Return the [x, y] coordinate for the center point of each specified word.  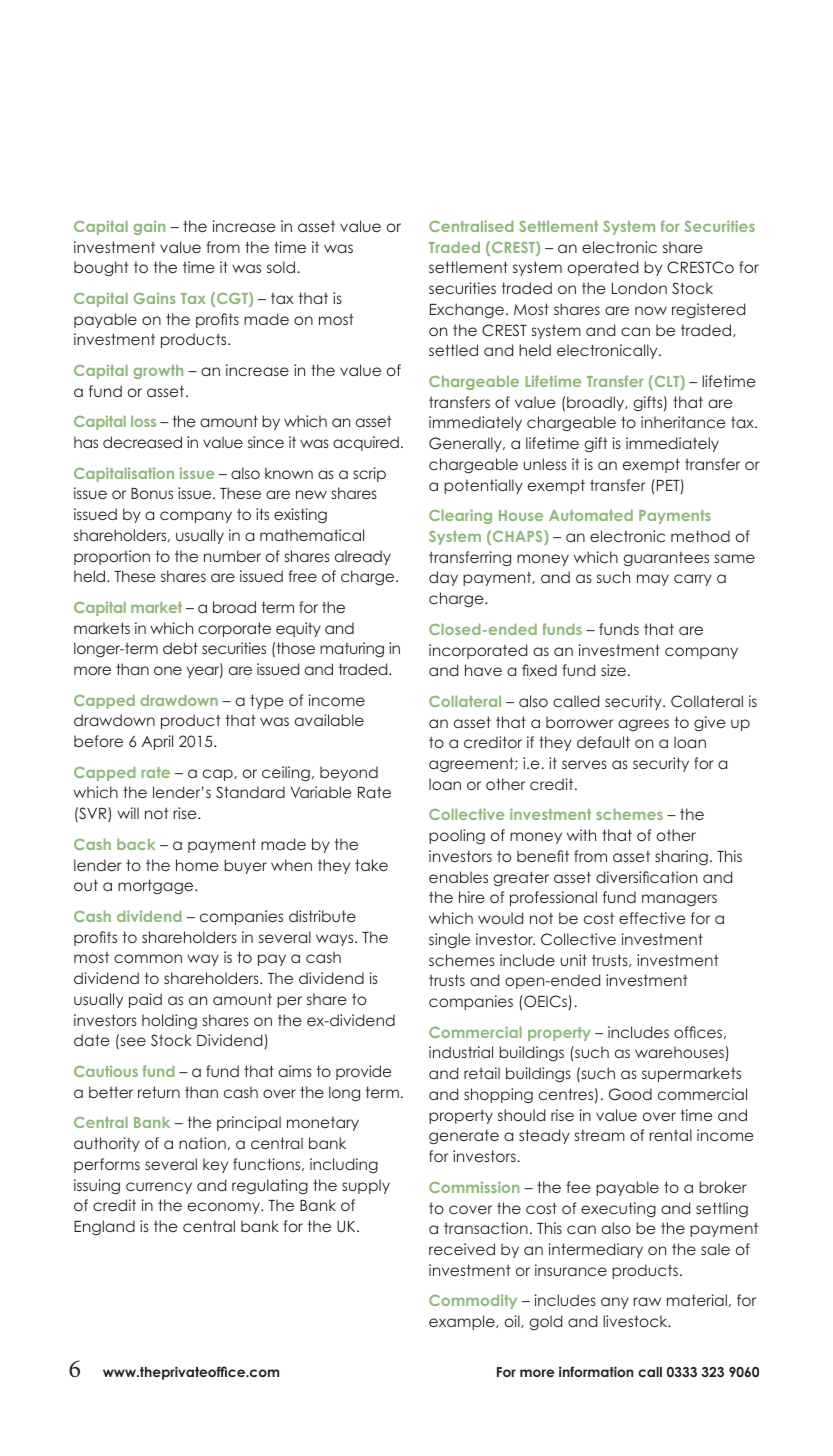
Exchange [467, 310]
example [463, 1322]
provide [364, 1072]
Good [630, 1094]
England [104, 1227]
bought [101, 268]
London [639, 288]
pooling [457, 836]
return [159, 1092]
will [128, 813]
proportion [112, 557]
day [443, 578]
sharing [681, 857]
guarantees [666, 558]
